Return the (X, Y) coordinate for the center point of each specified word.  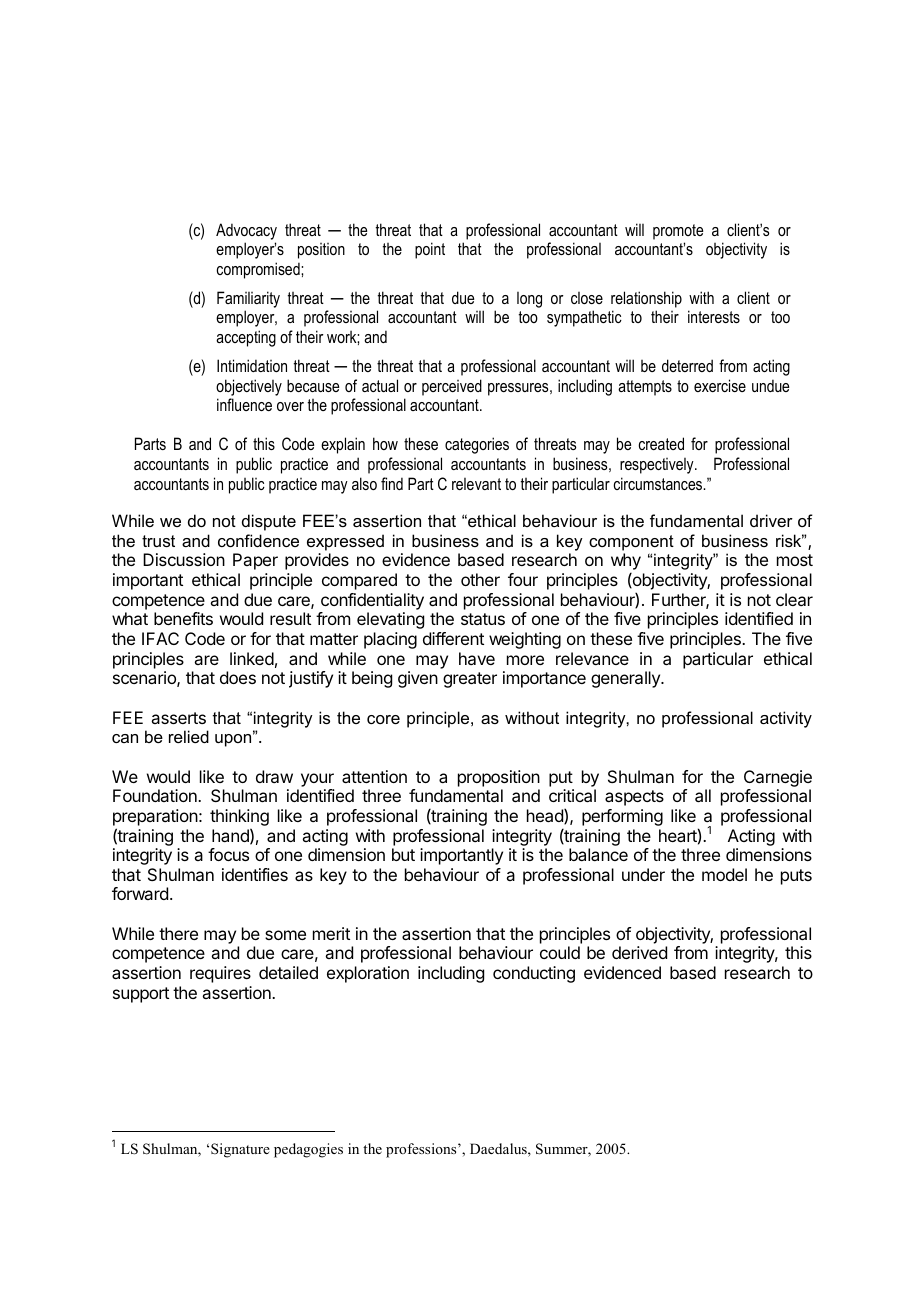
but (403, 854)
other (480, 579)
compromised (259, 270)
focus (228, 854)
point (430, 250)
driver (771, 520)
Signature (240, 1150)
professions (422, 1150)
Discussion (184, 559)
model (724, 874)
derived (639, 952)
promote (678, 232)
